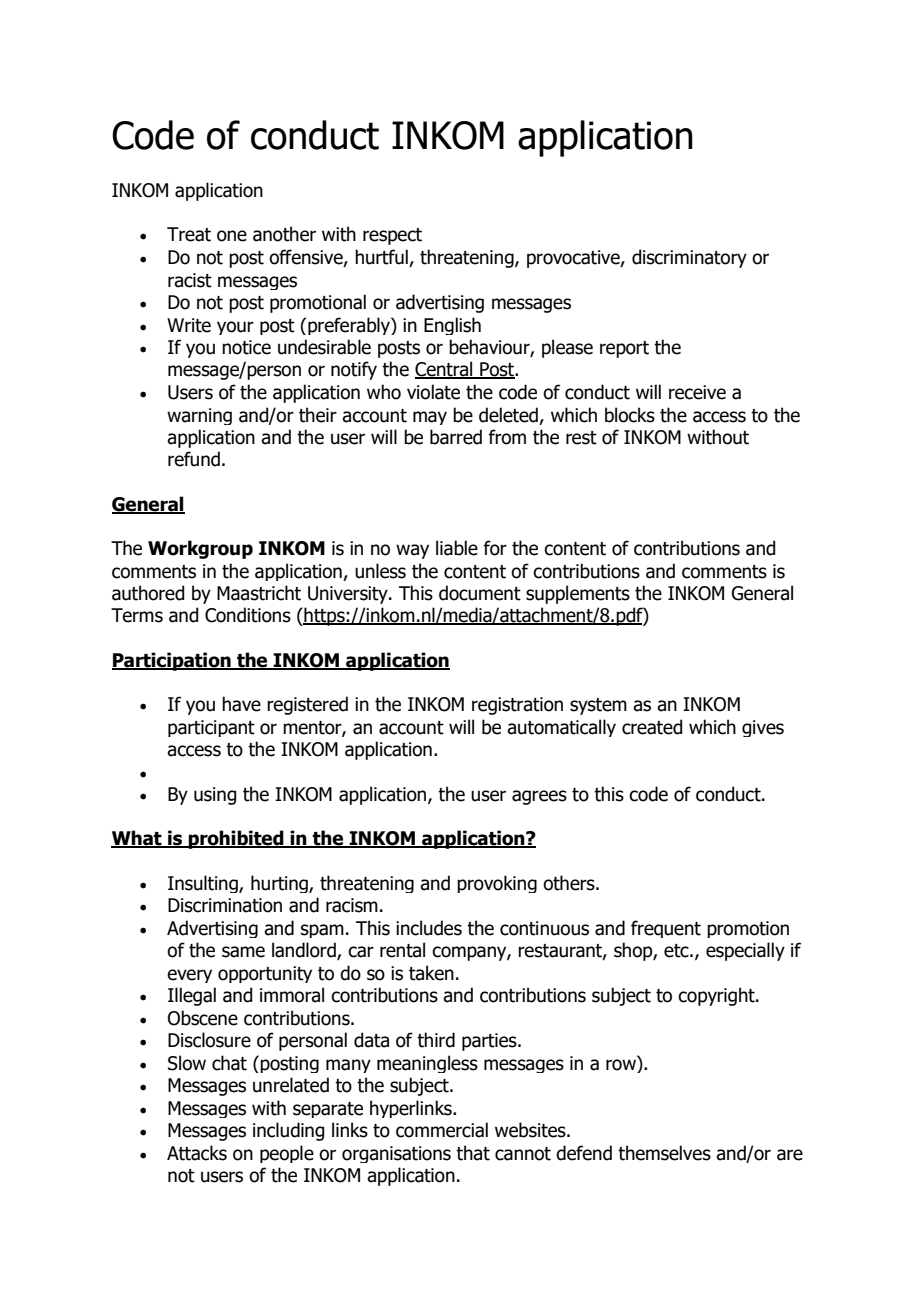 This document has height=1308, width=924. What do you see at coordinates (392, 236) in the document?
I see `respect` at bounding box center [392, 236].
